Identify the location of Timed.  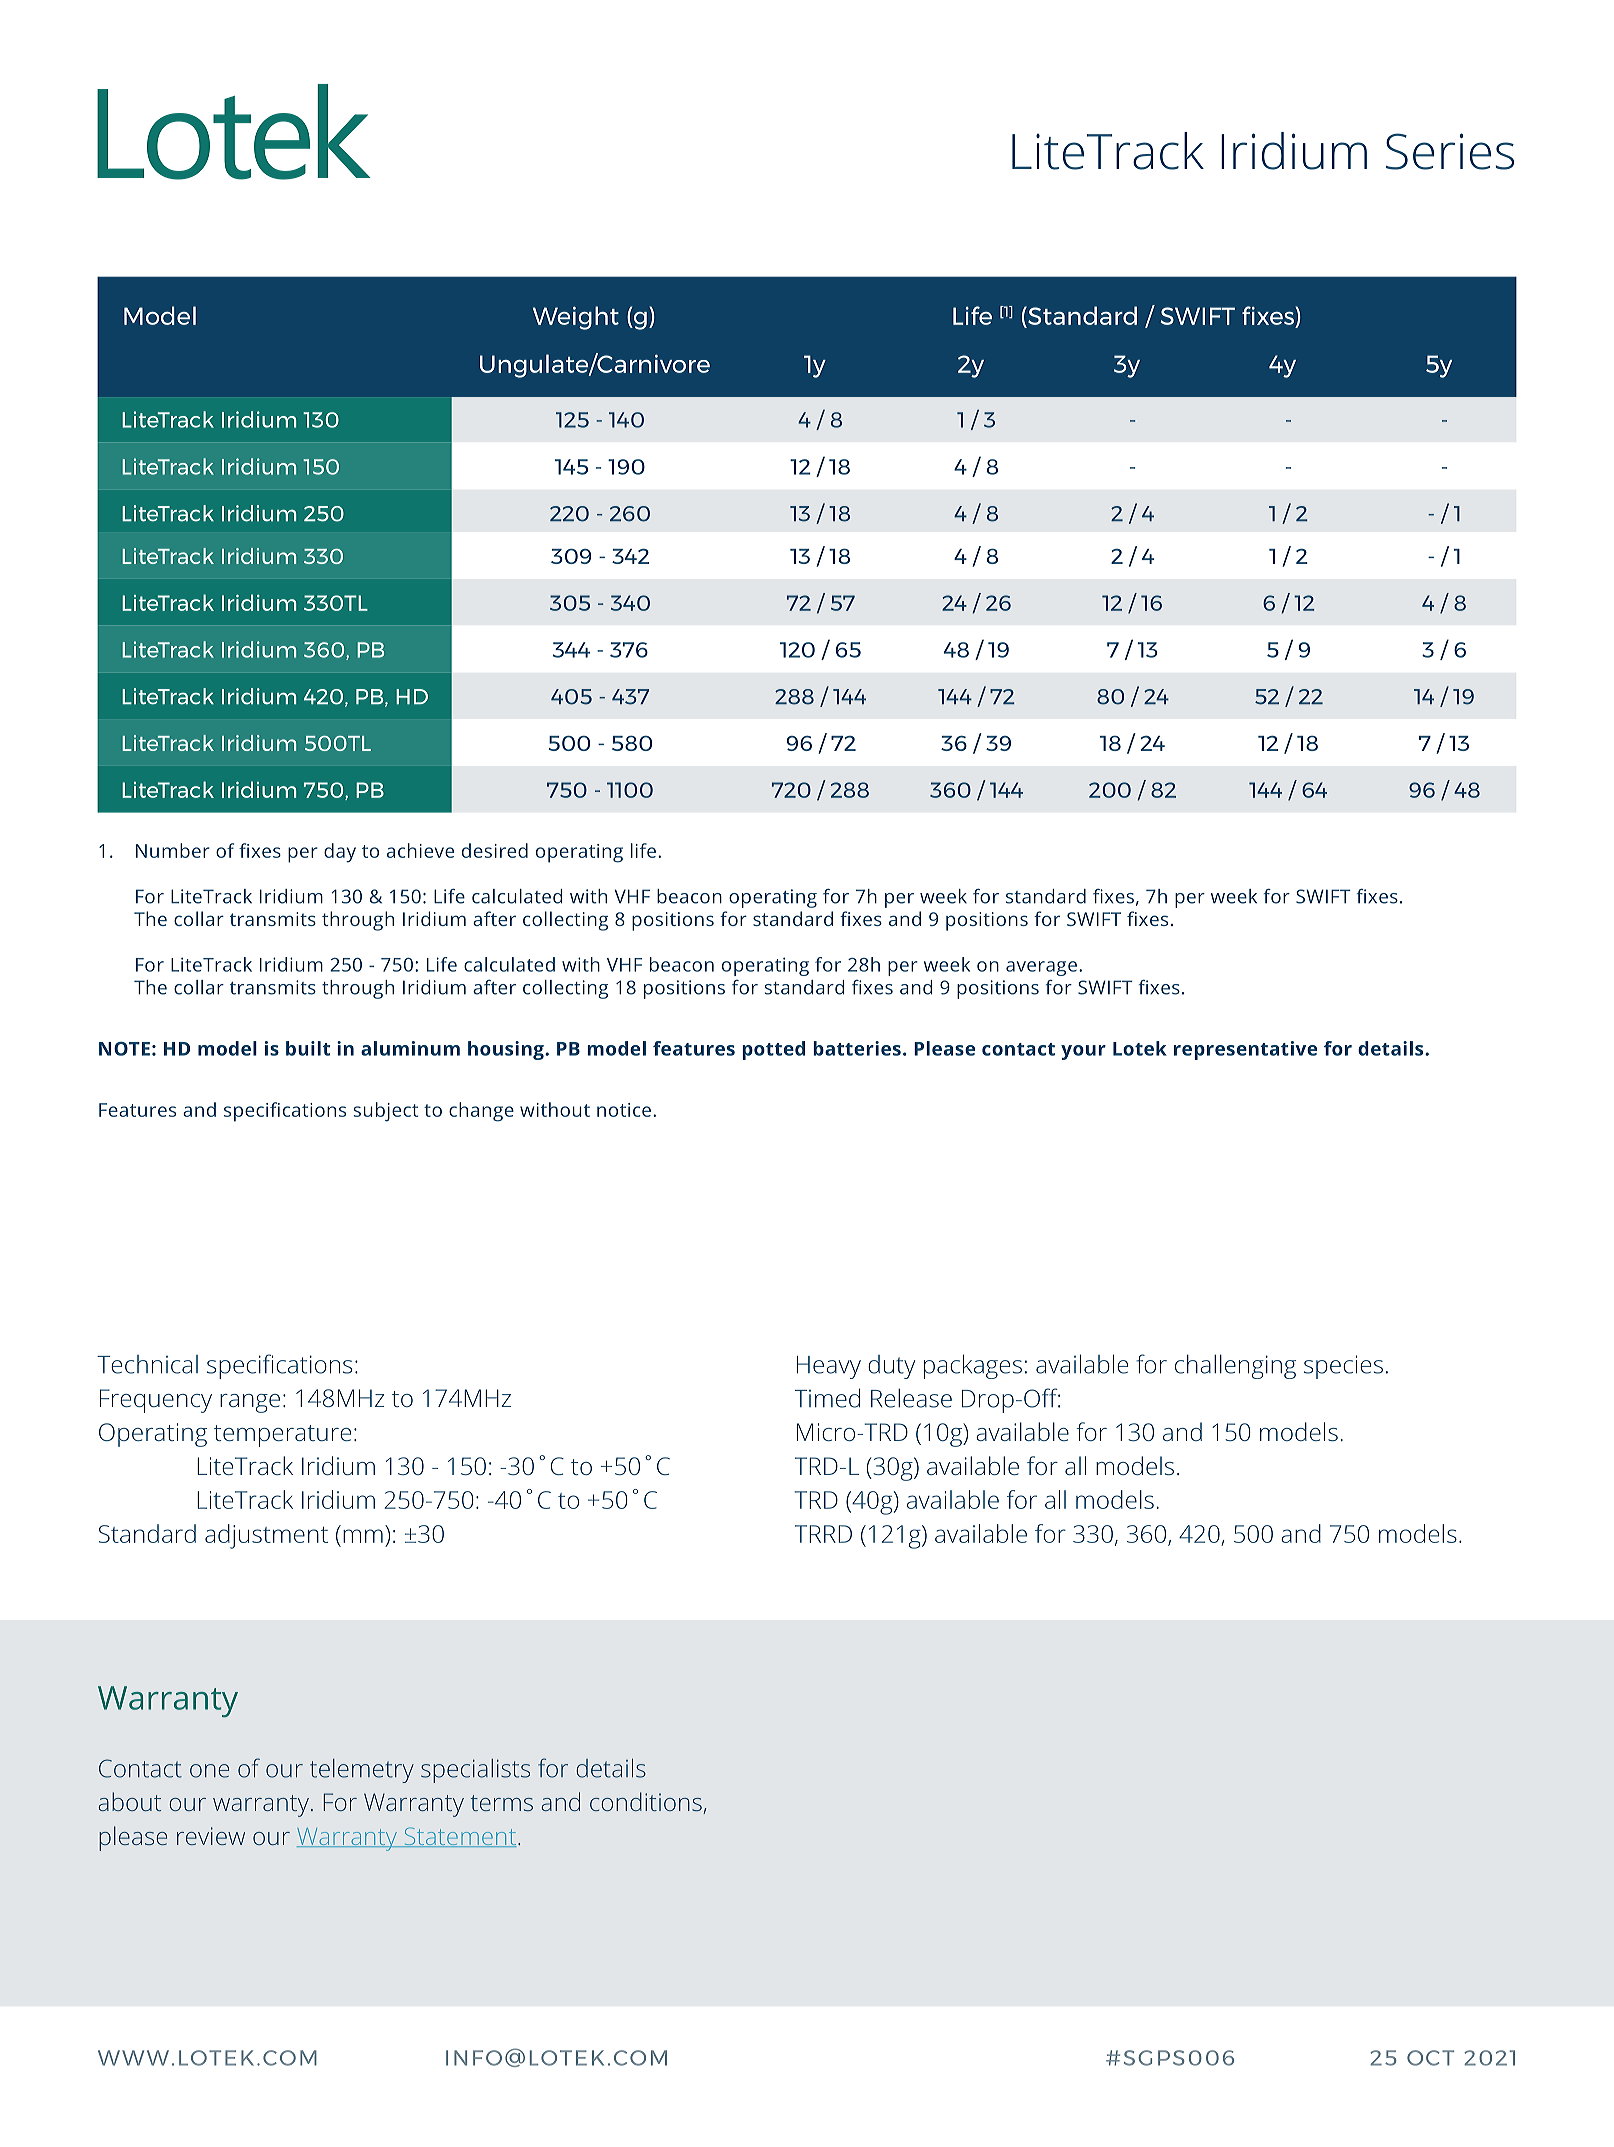
(827, 1398).
